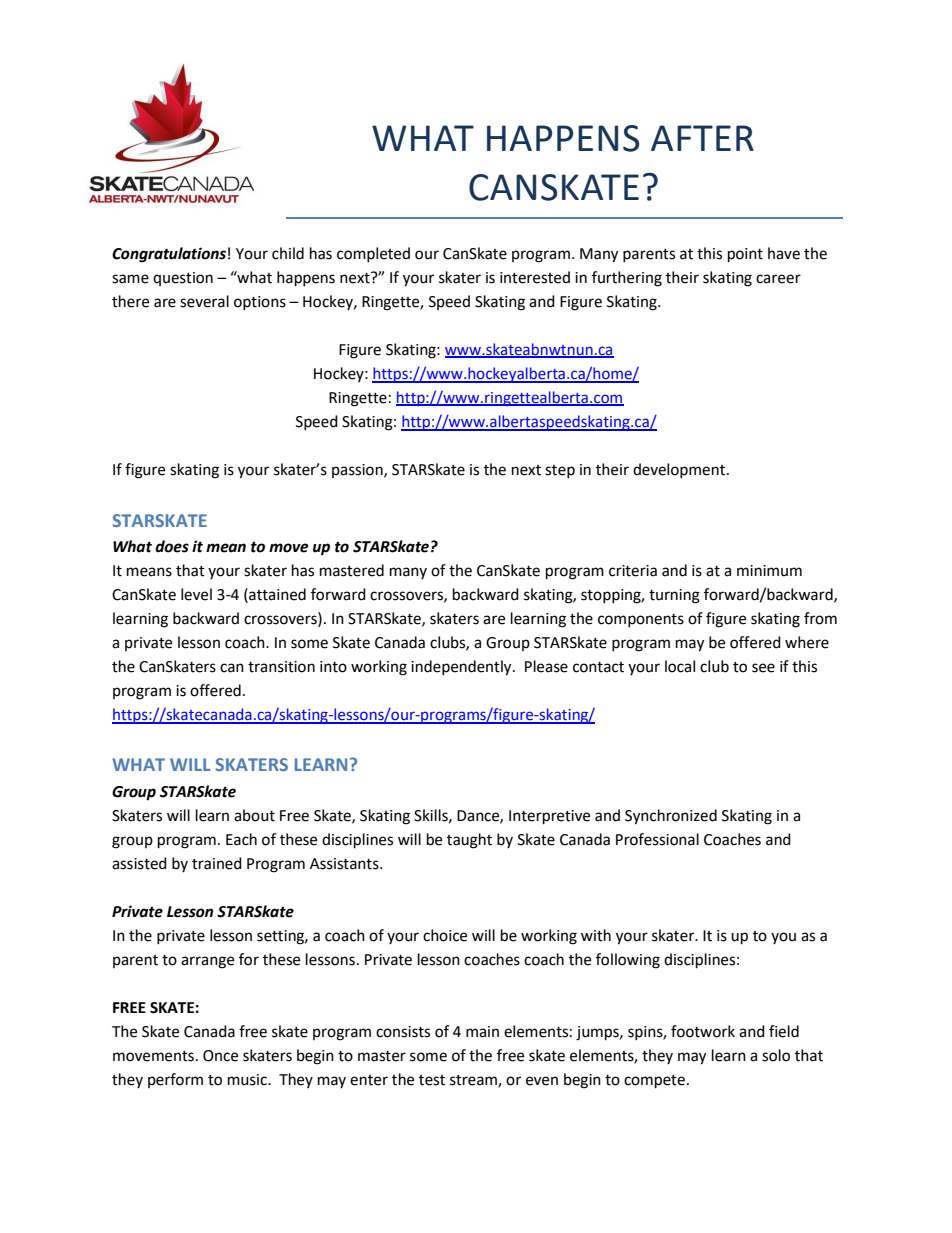 The width and height of the document is (952, 1233). What do you see at coordinates (196, 594) in the document?
I see `level` at bounding box center [196, 594].
